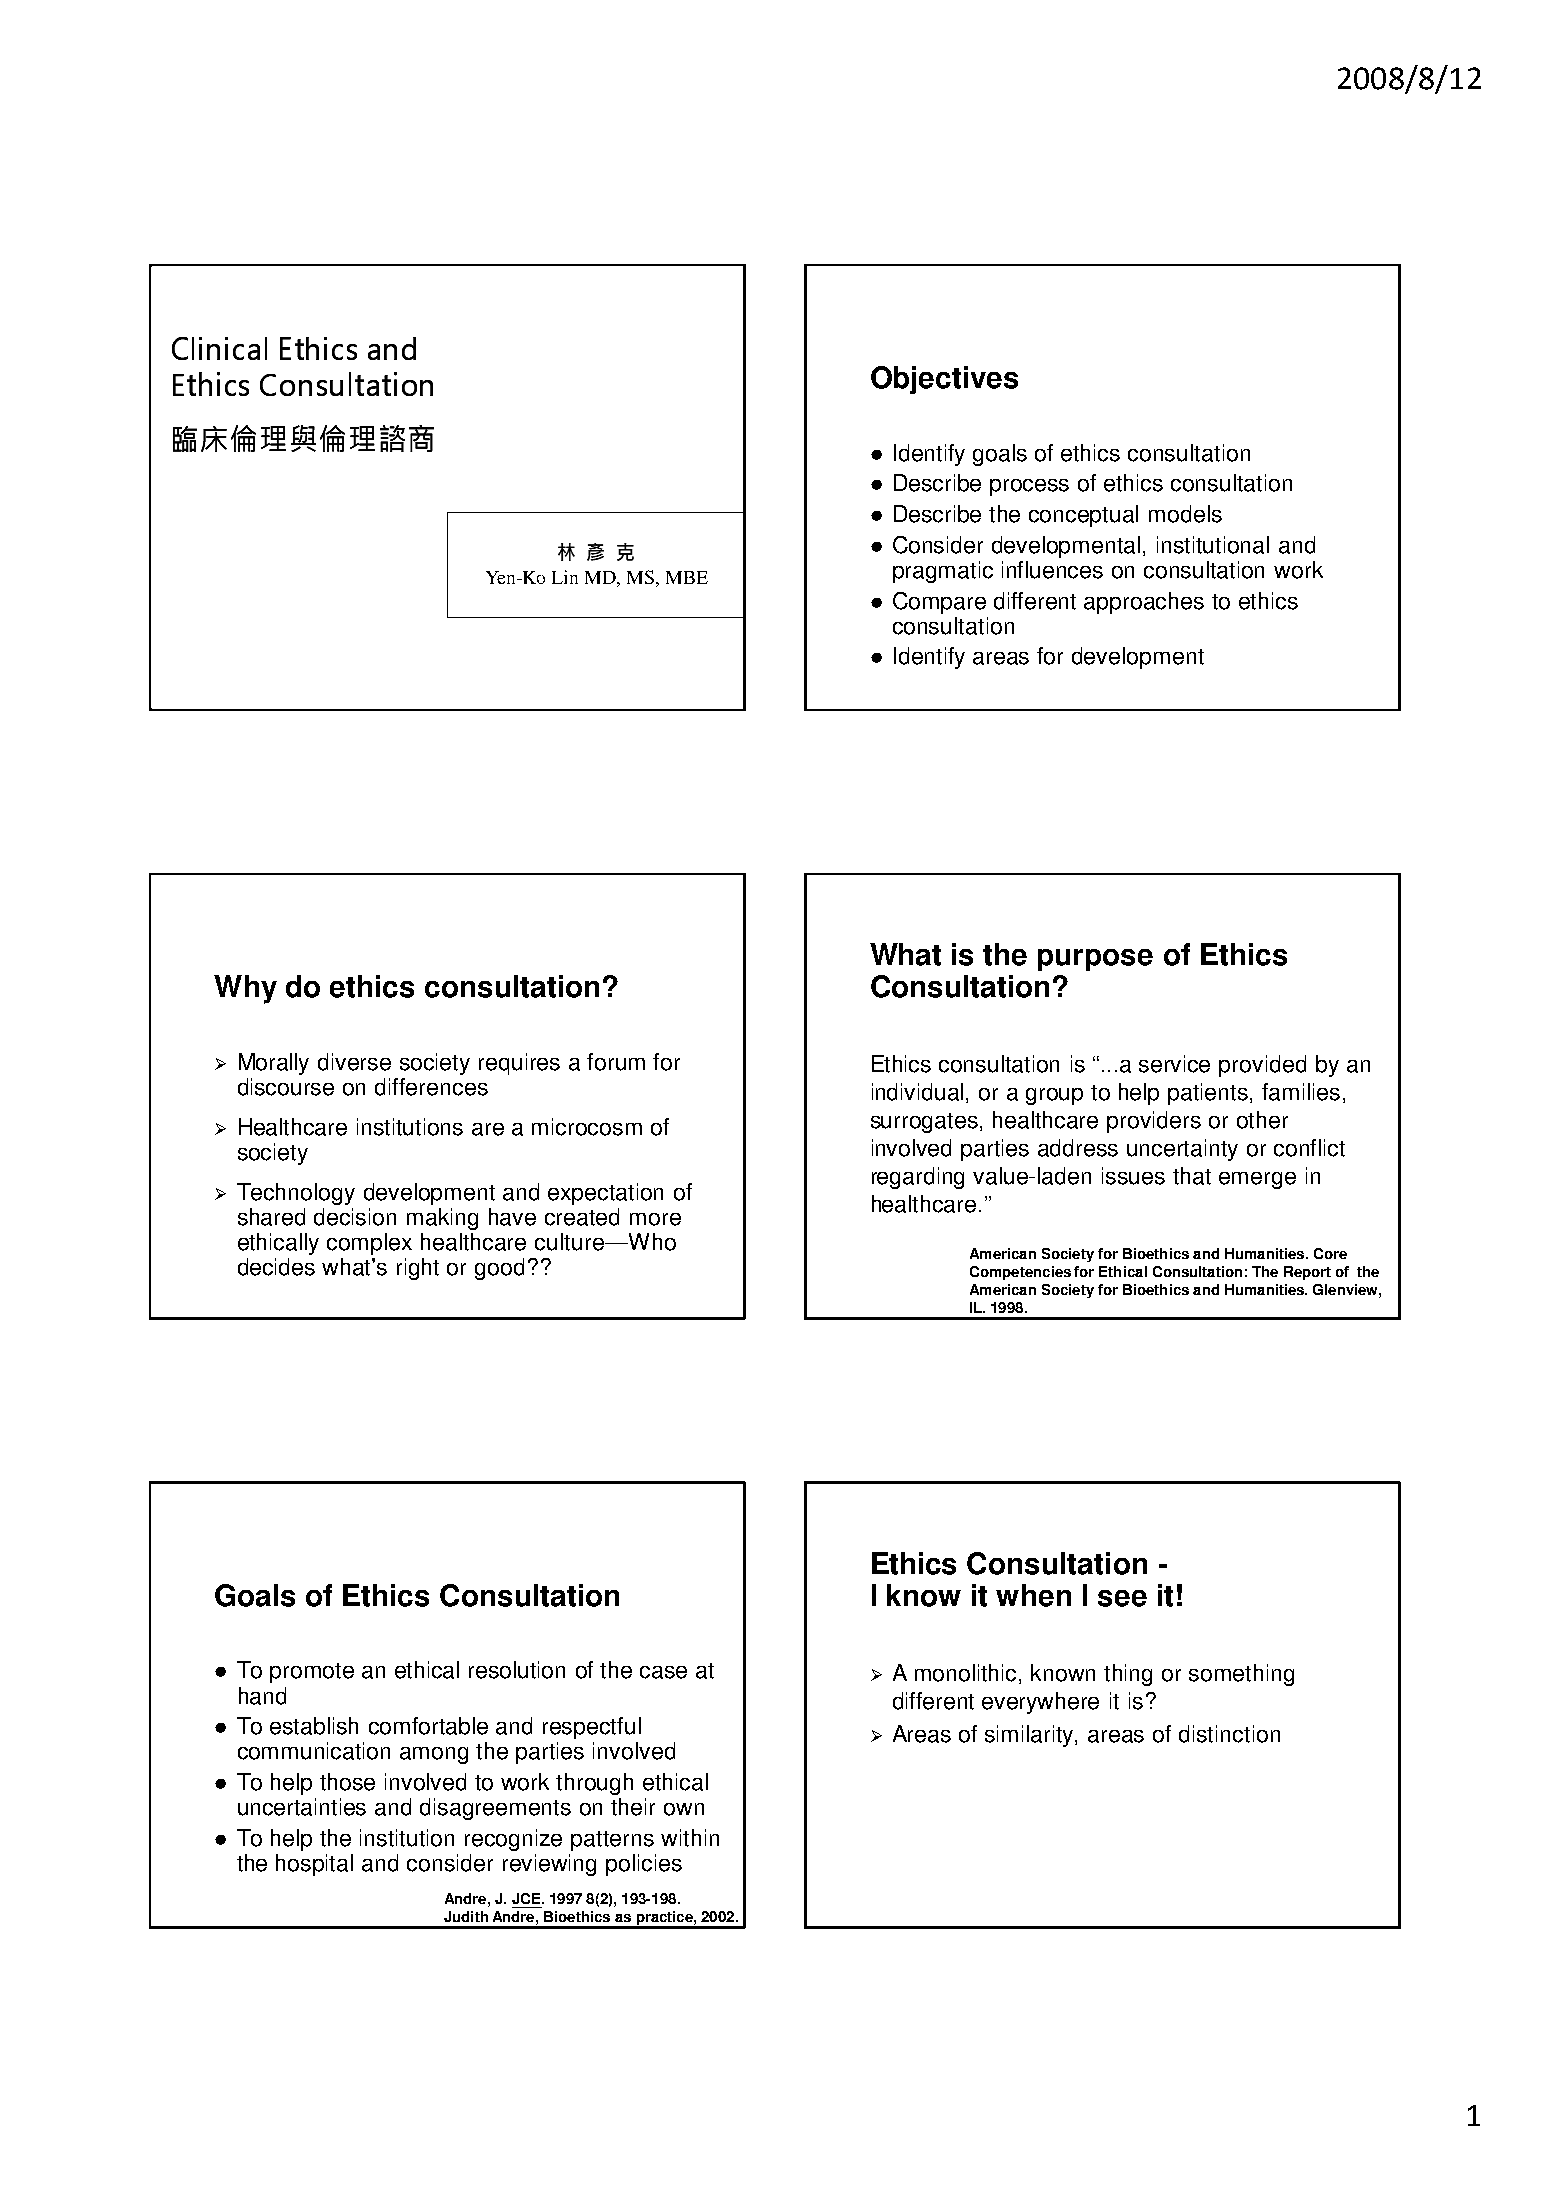 Image resolution: width=1550 pixels, height=2193 pixels. What do you see at coordinates (663, 1672) in the image?
I see `case` at bounding box center [663, 1672].
